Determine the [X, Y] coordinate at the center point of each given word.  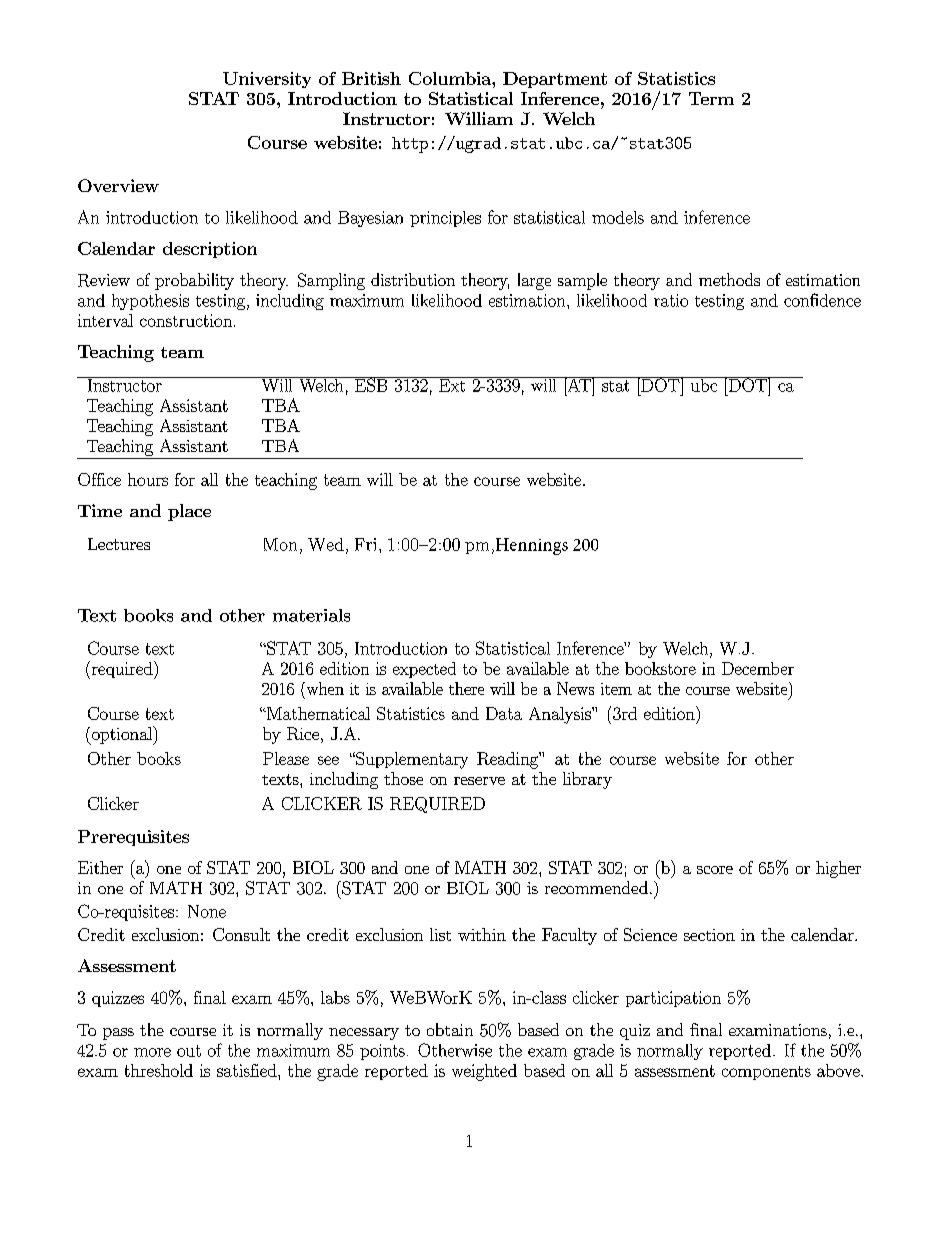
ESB [371, 384]
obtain [450, 1029]
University [267, 80]
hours [148, 479]
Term [711, 98]
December [758, 668]
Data [504, 713]
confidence [822, 300]
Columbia [451, 78]
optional [122, 735]
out [189, 1051]
